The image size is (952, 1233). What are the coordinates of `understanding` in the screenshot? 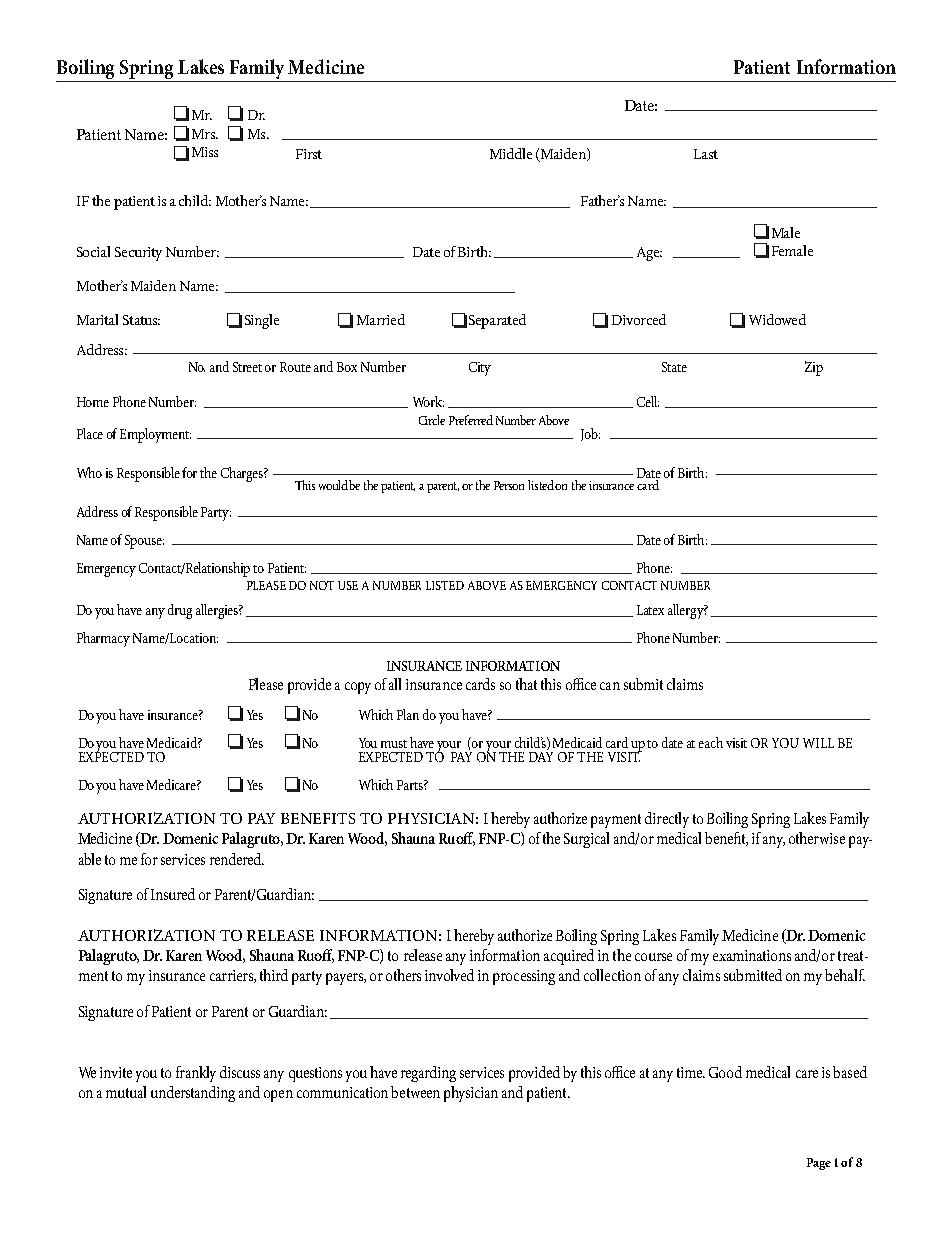 It's located at (193, 1094).
